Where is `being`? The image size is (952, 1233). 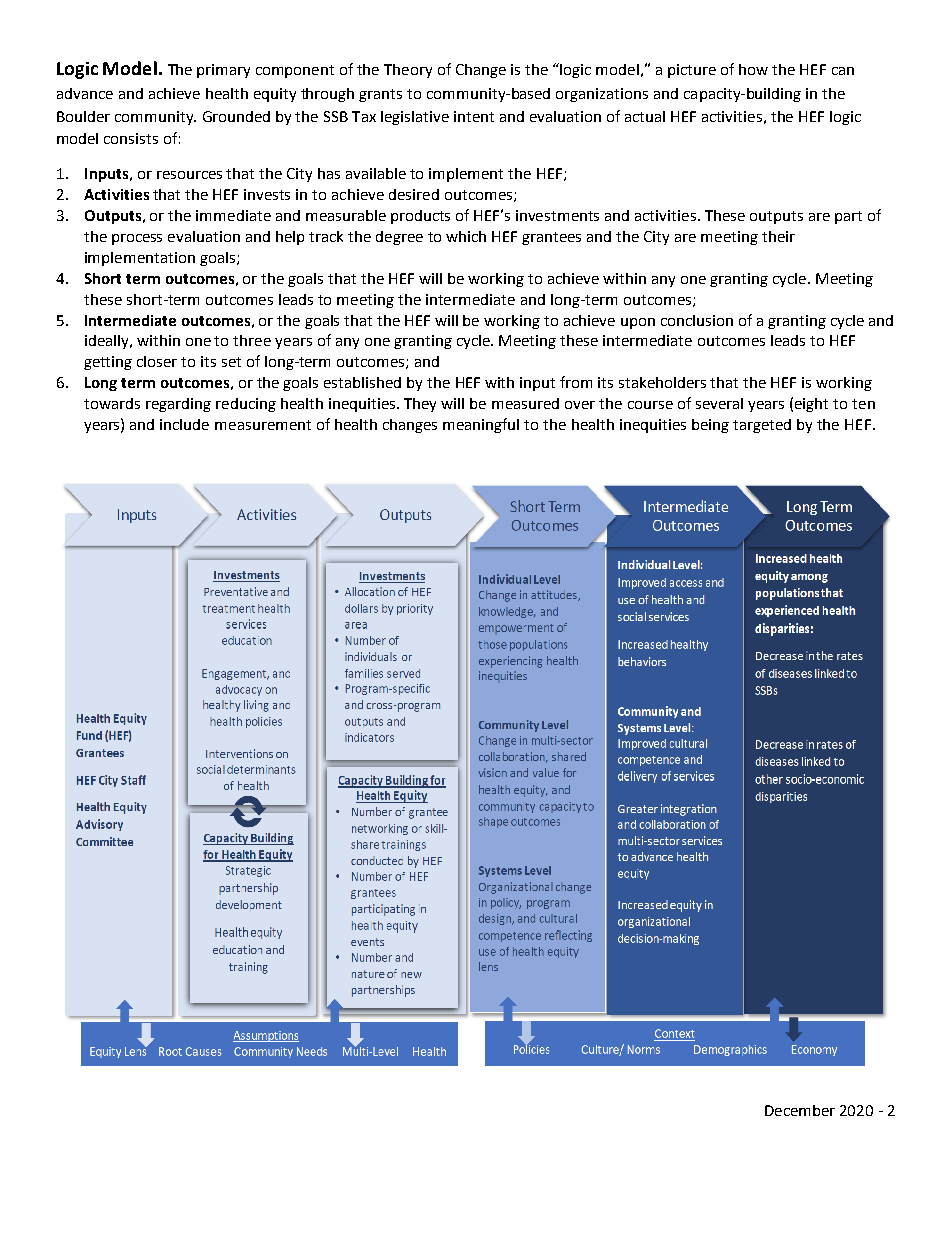
being is located at coordinates (710, 426).
